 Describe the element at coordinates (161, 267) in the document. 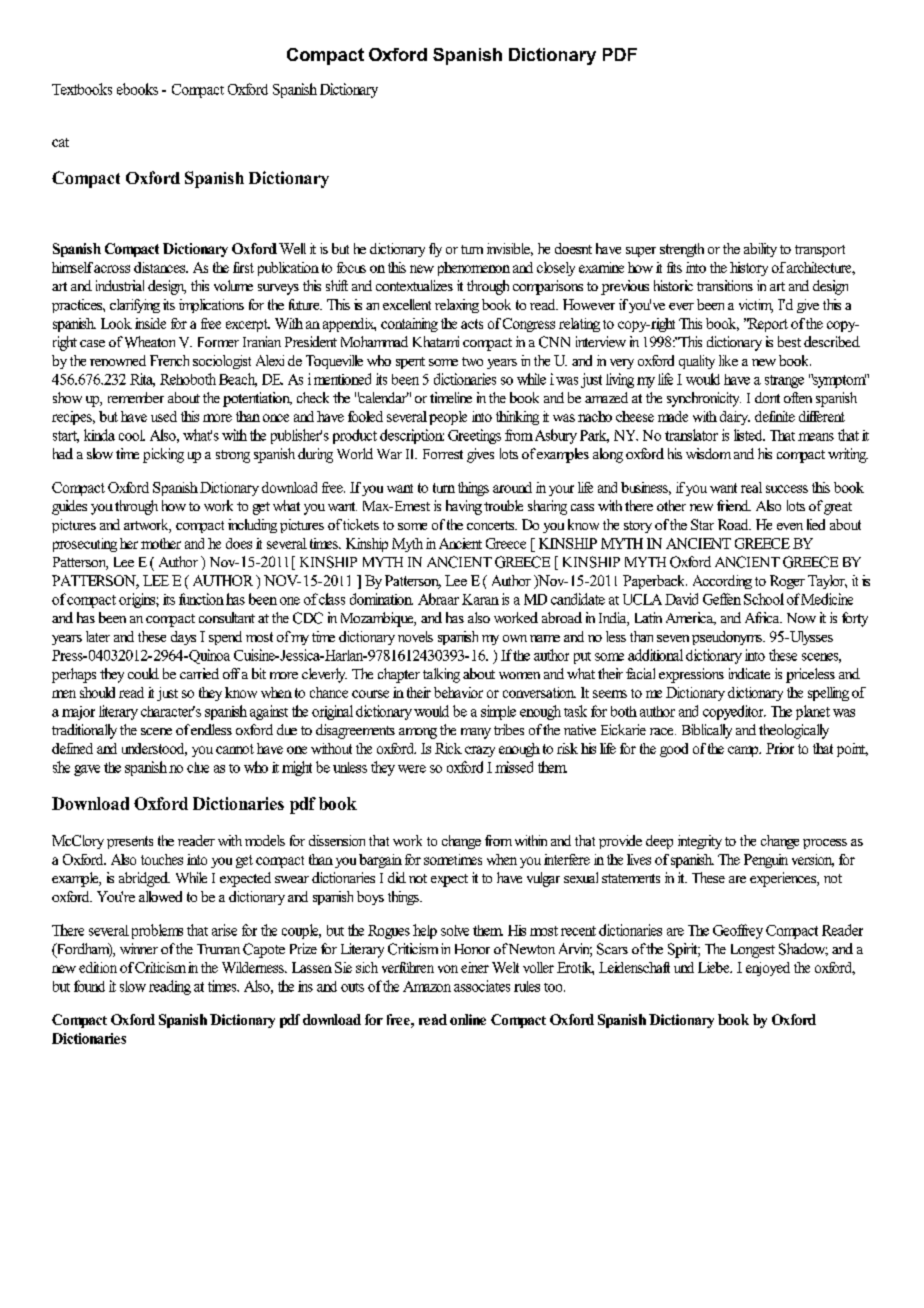

I see `distances` at that location.
